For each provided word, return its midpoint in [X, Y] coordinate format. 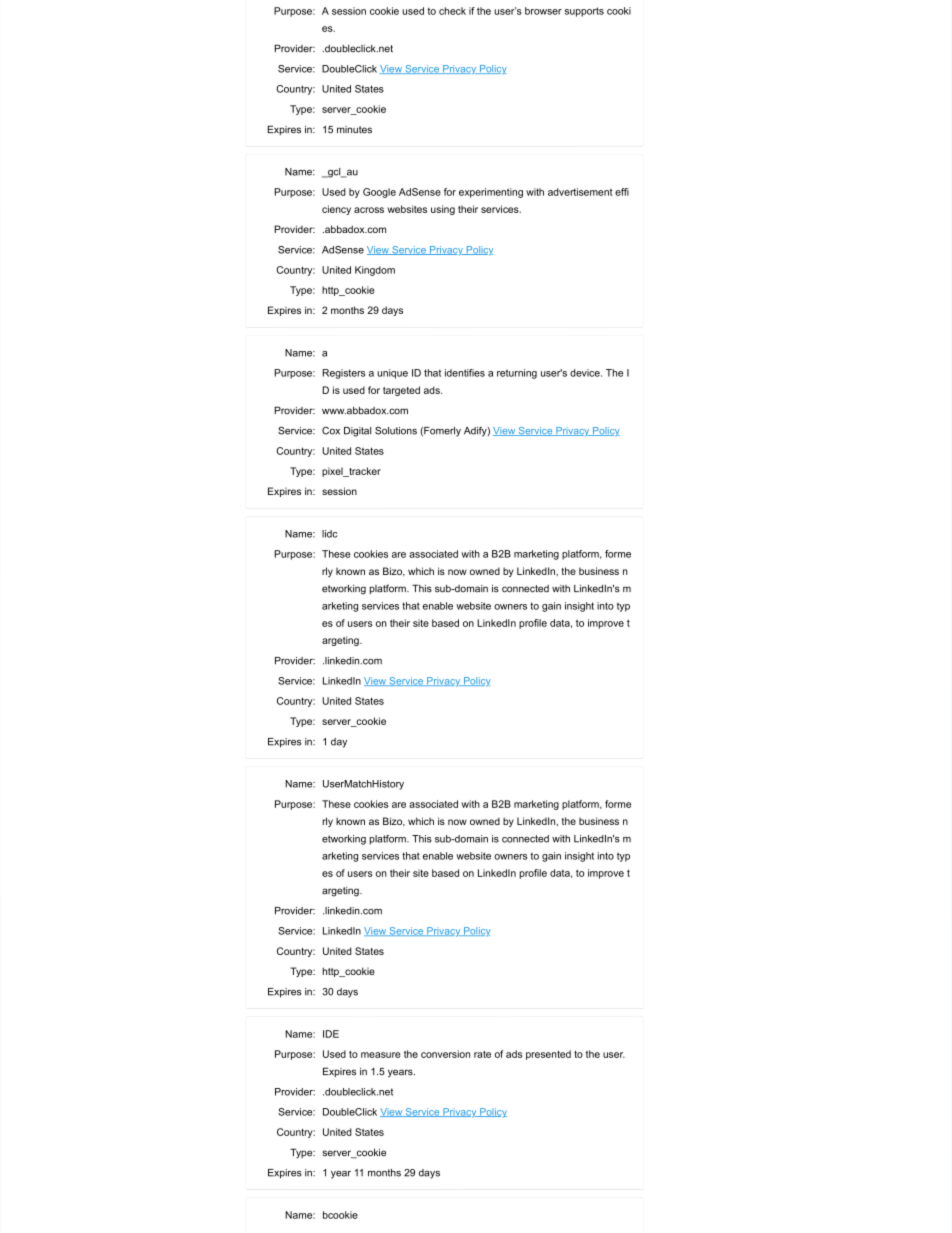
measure [381, 1055]
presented [548, 1055]
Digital [357, 432]
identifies [465, 373]
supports [584, 12]
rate [482, 1054]
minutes [354, 130]
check [452, 11]
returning [517, 374]
